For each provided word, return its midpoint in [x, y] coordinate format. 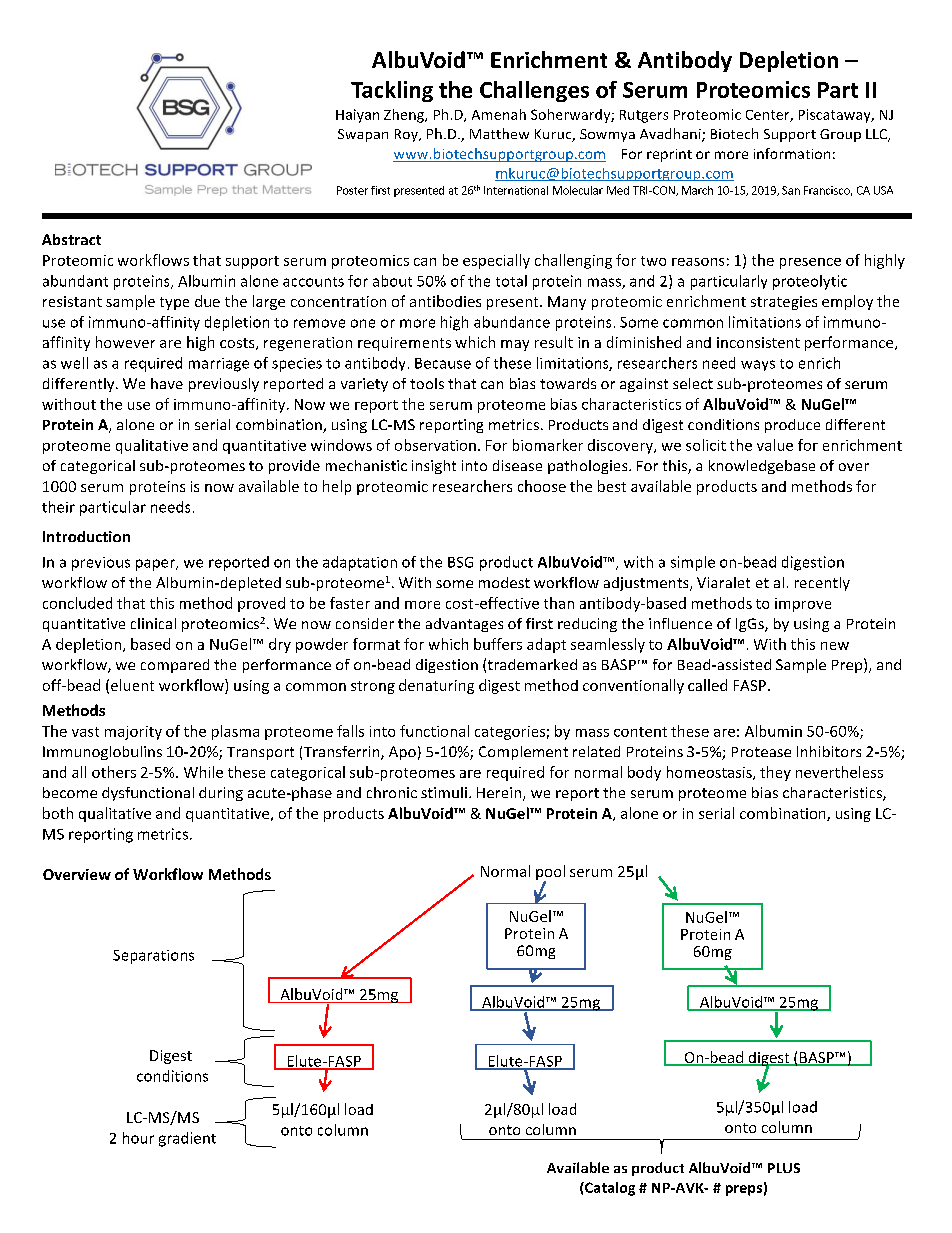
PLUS [784, 1168]
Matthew [499, 133]
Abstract [71, 239]
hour [138, 1138]
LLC [878, 135]
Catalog [609, 1189]
